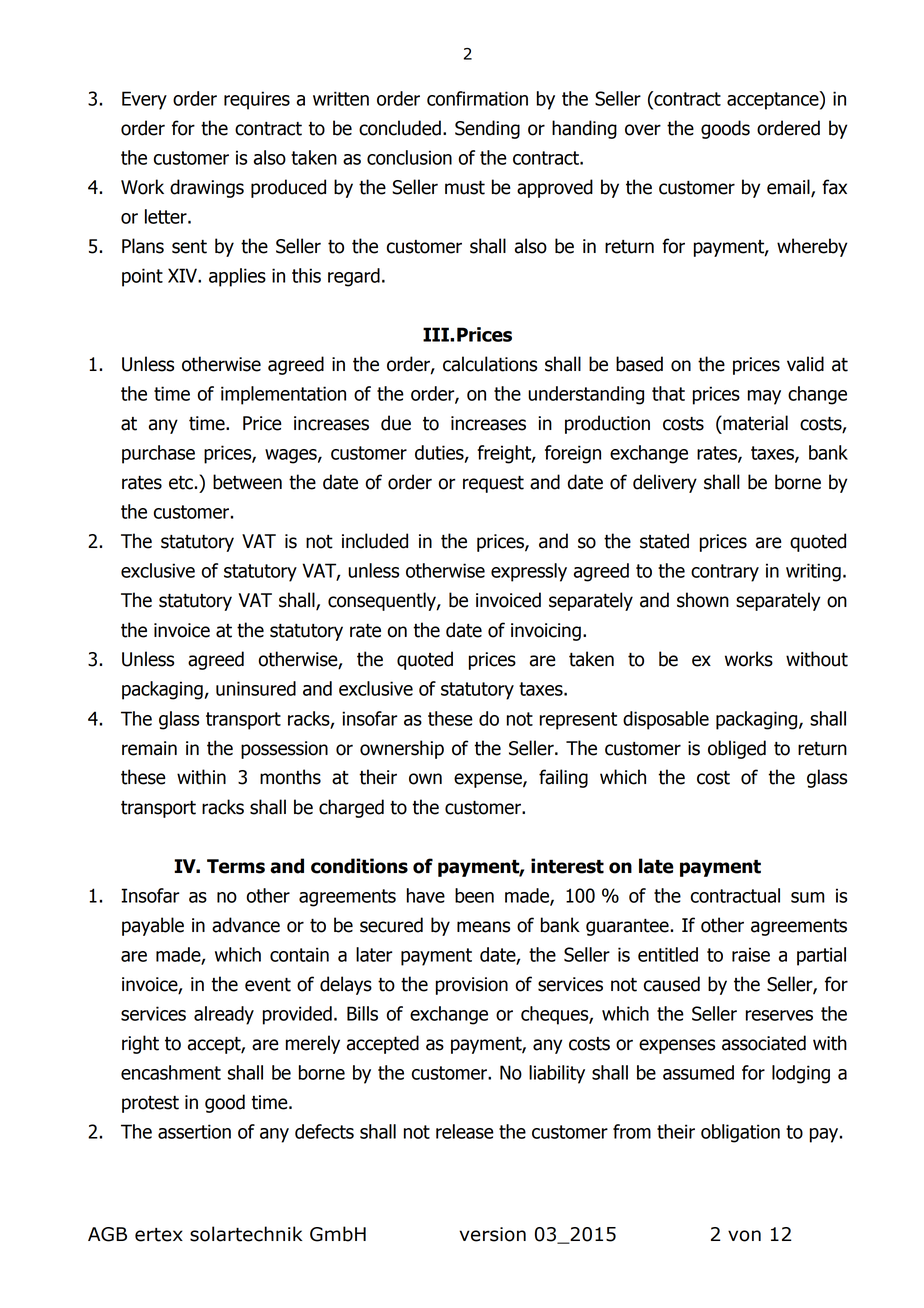 The height and width of the image is (1308, 924). I want to click on raise, so click(751, 954).
